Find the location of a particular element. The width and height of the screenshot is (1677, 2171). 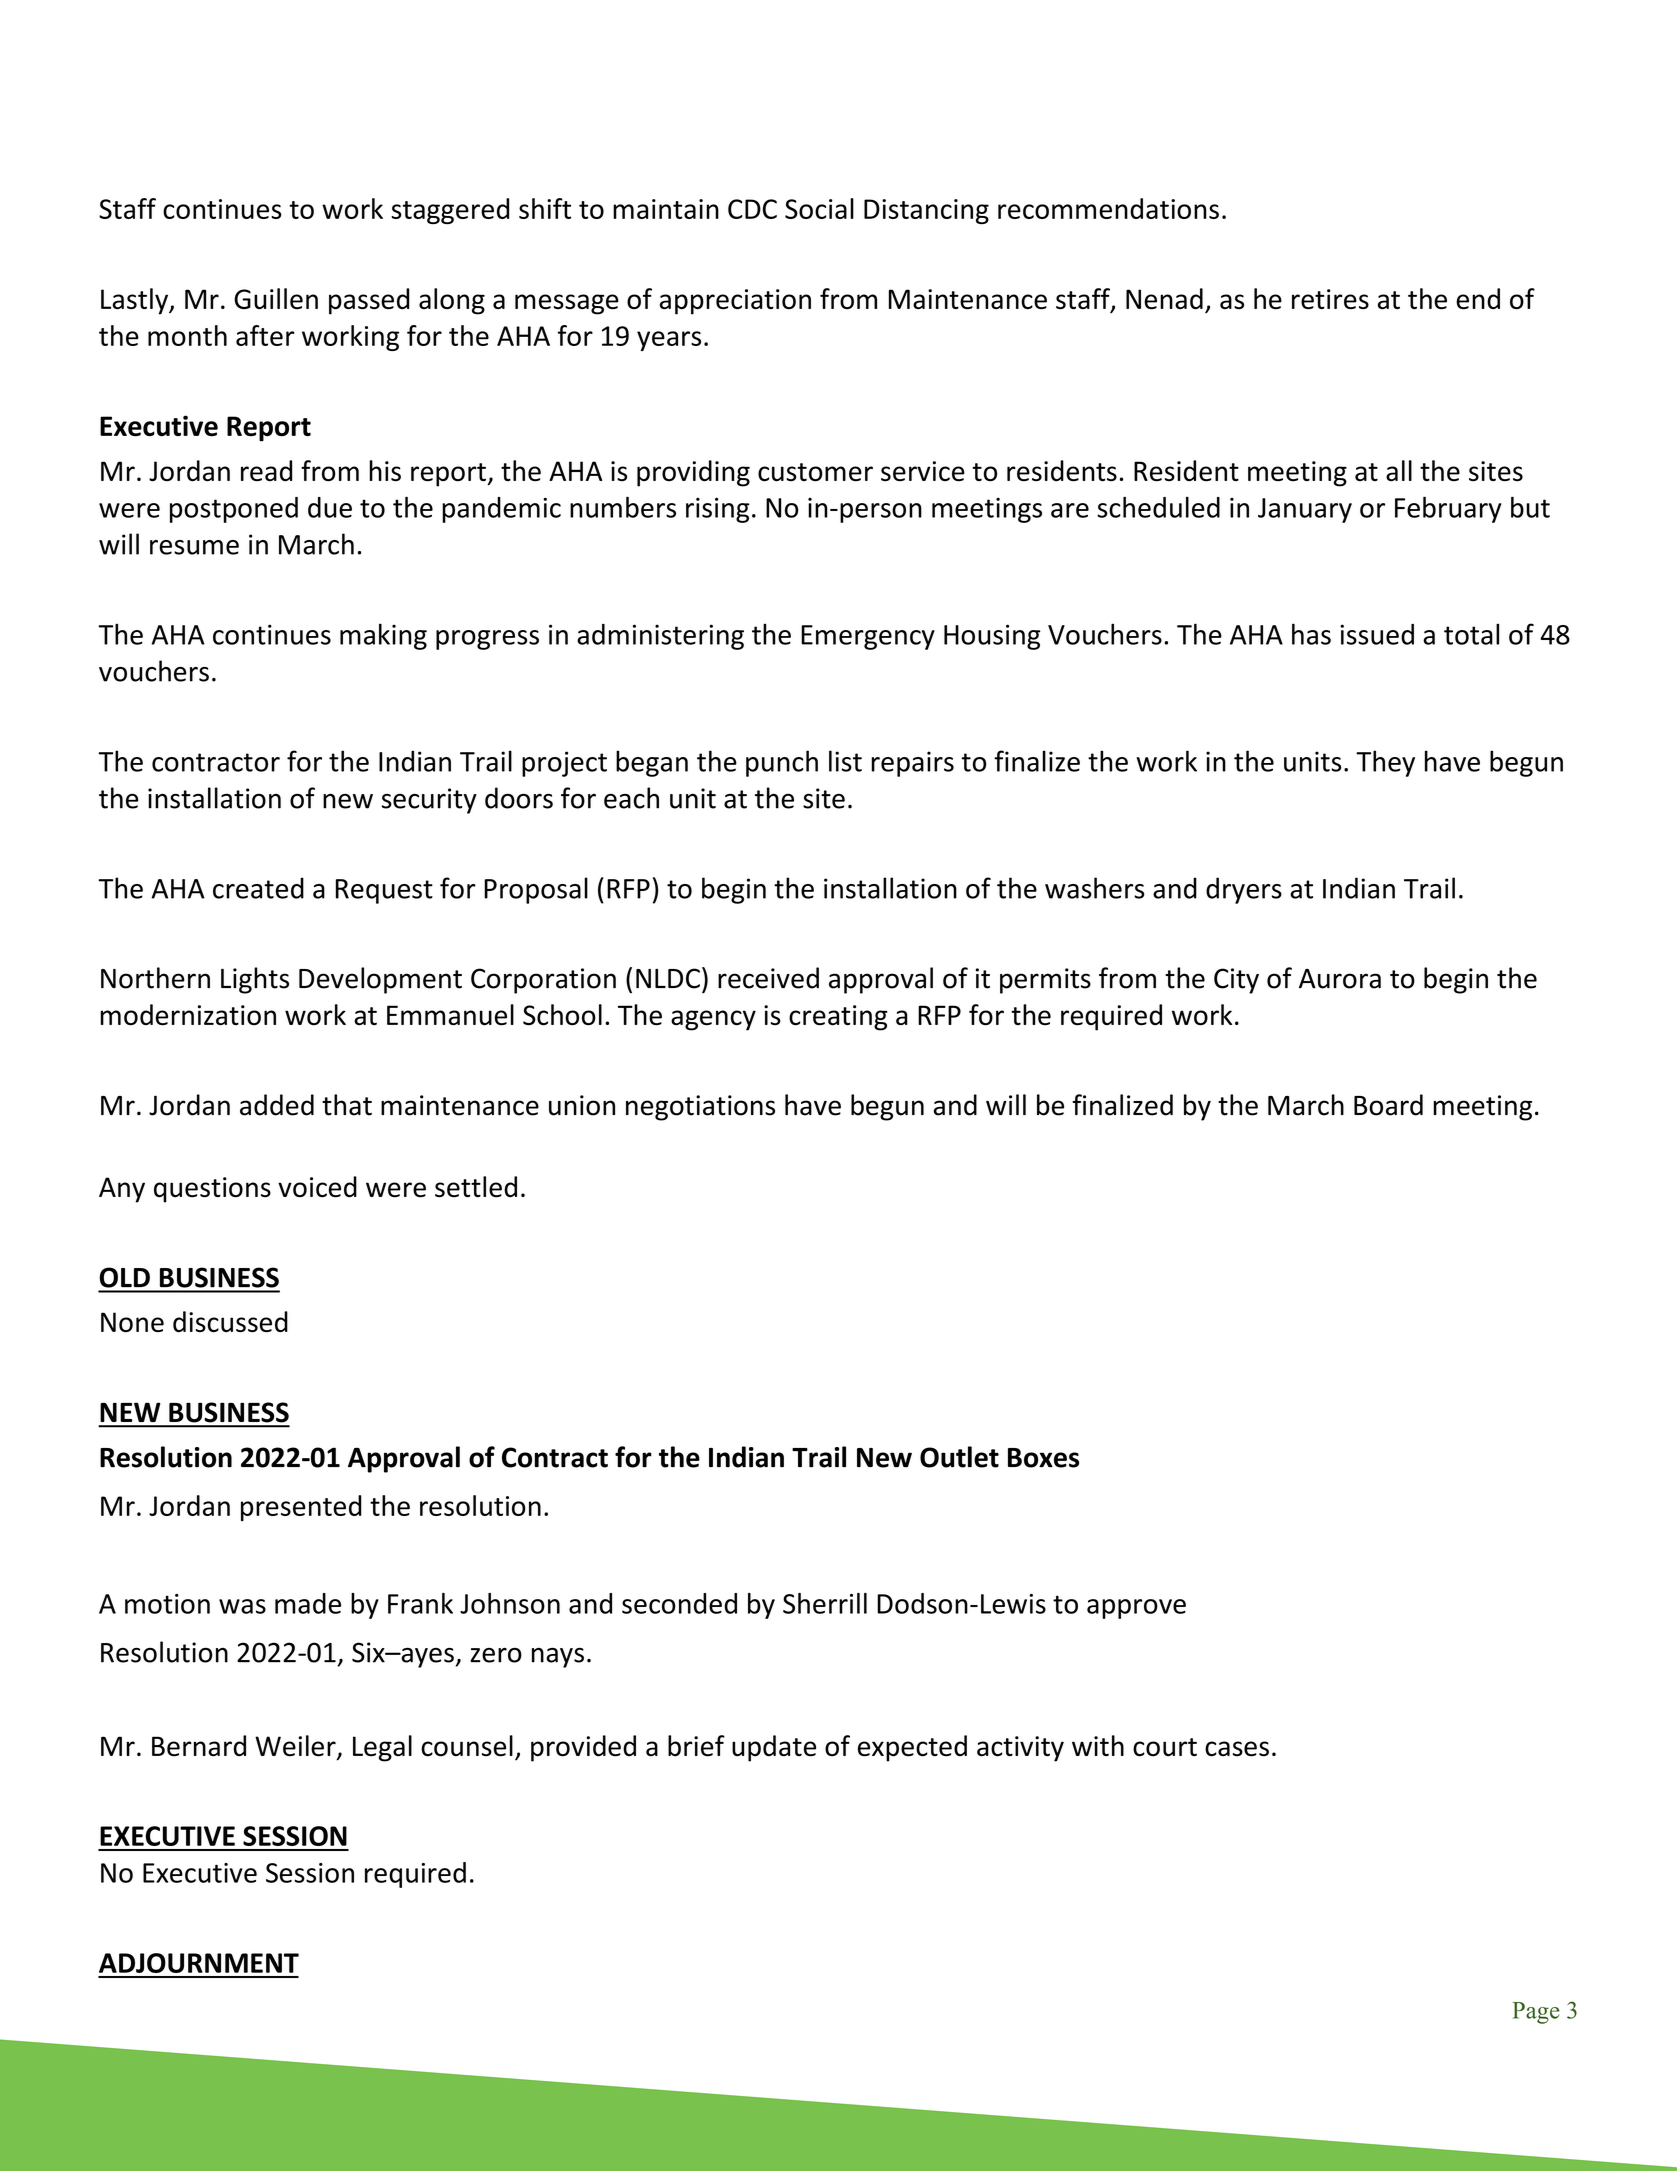

retires is located at coordinates (1330, 299).
